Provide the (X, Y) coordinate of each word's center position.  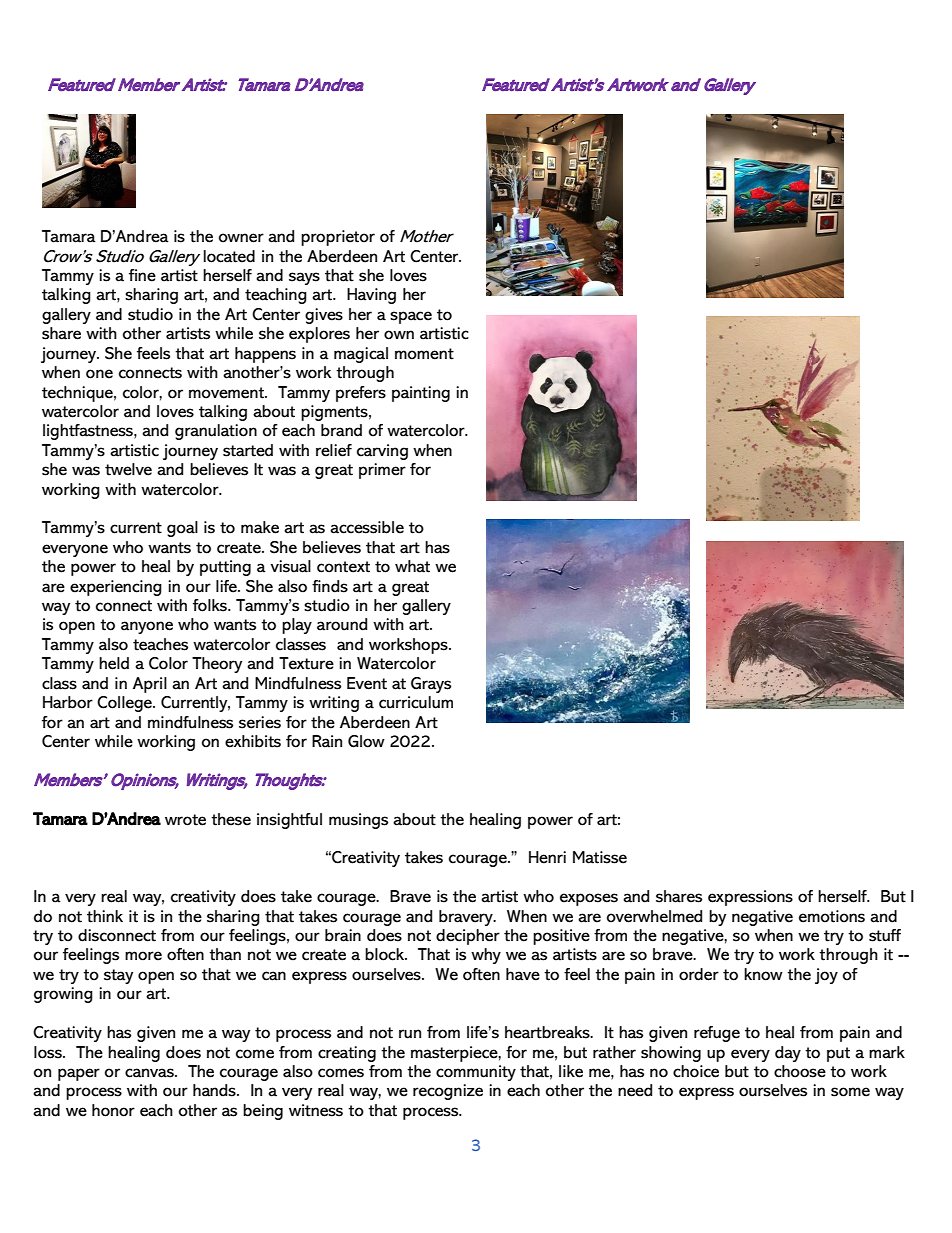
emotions (832, 916)
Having (371, 296)
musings (358, 821)
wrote (185, 820)
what (412, 566)
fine (142, 275)
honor (113, 1110)
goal (182, 529)
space (411, 317)
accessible (367, 527)
